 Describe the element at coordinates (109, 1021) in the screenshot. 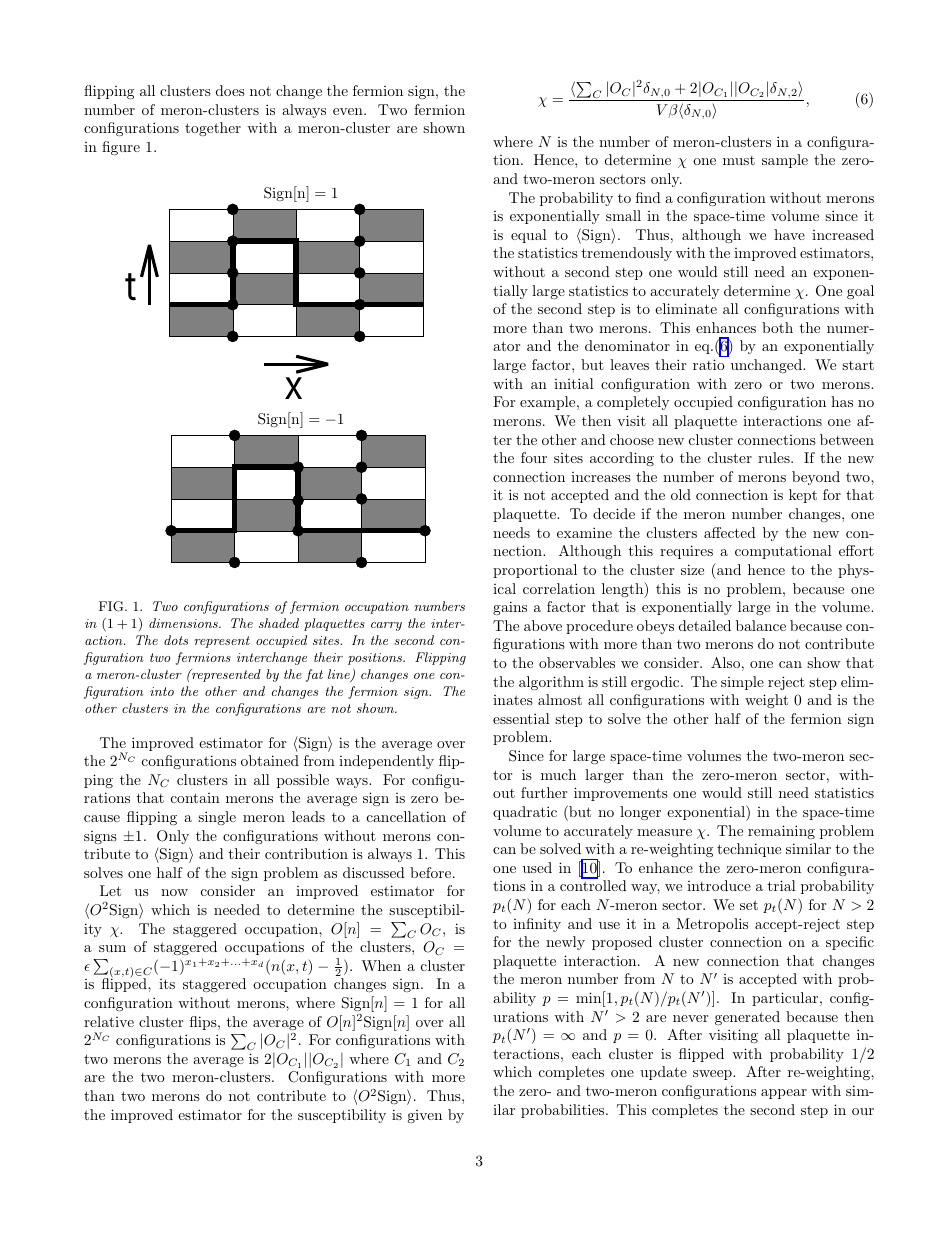

I see `relative` at that location.
